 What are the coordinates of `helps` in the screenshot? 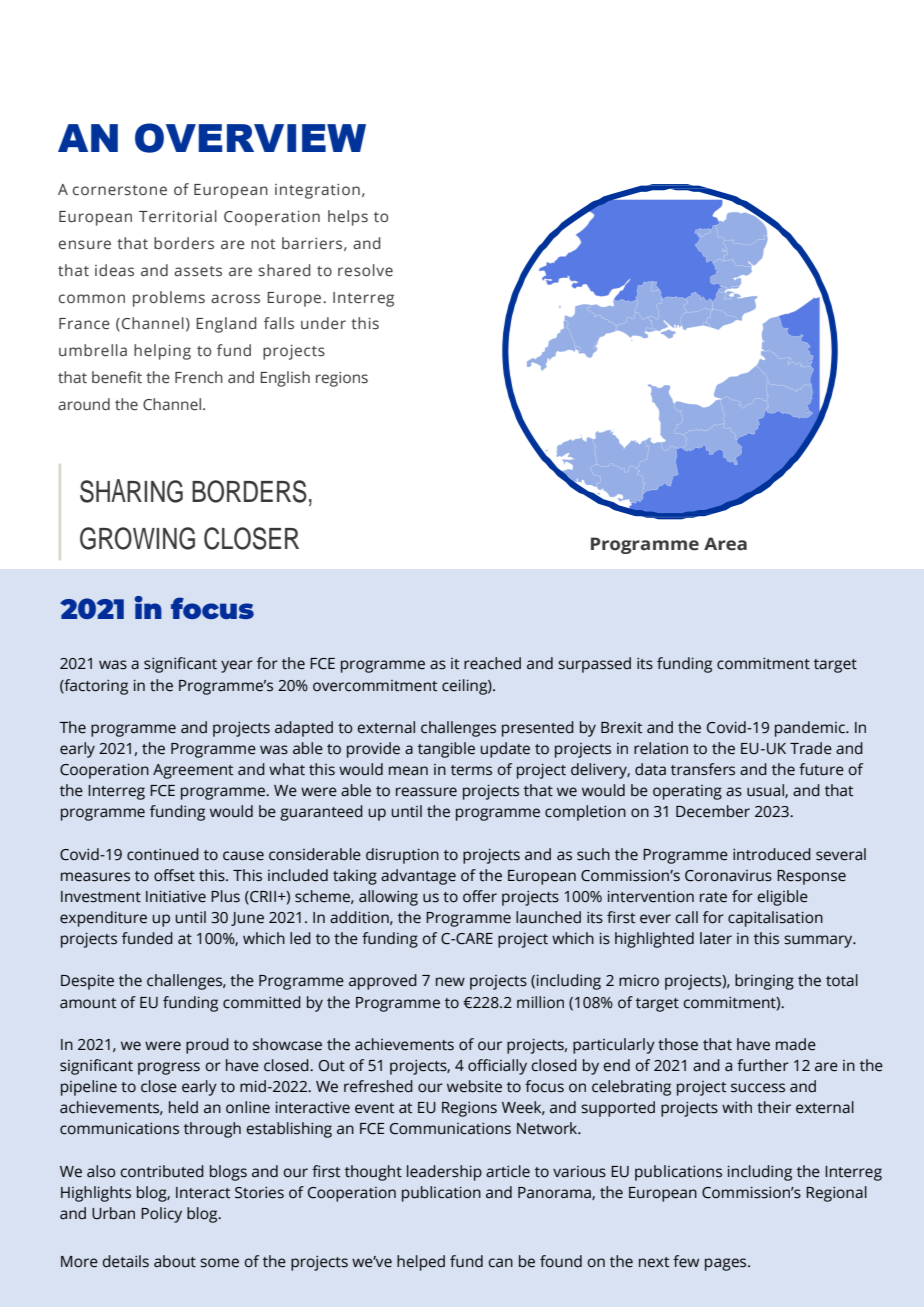 It's located at (348, 218).
